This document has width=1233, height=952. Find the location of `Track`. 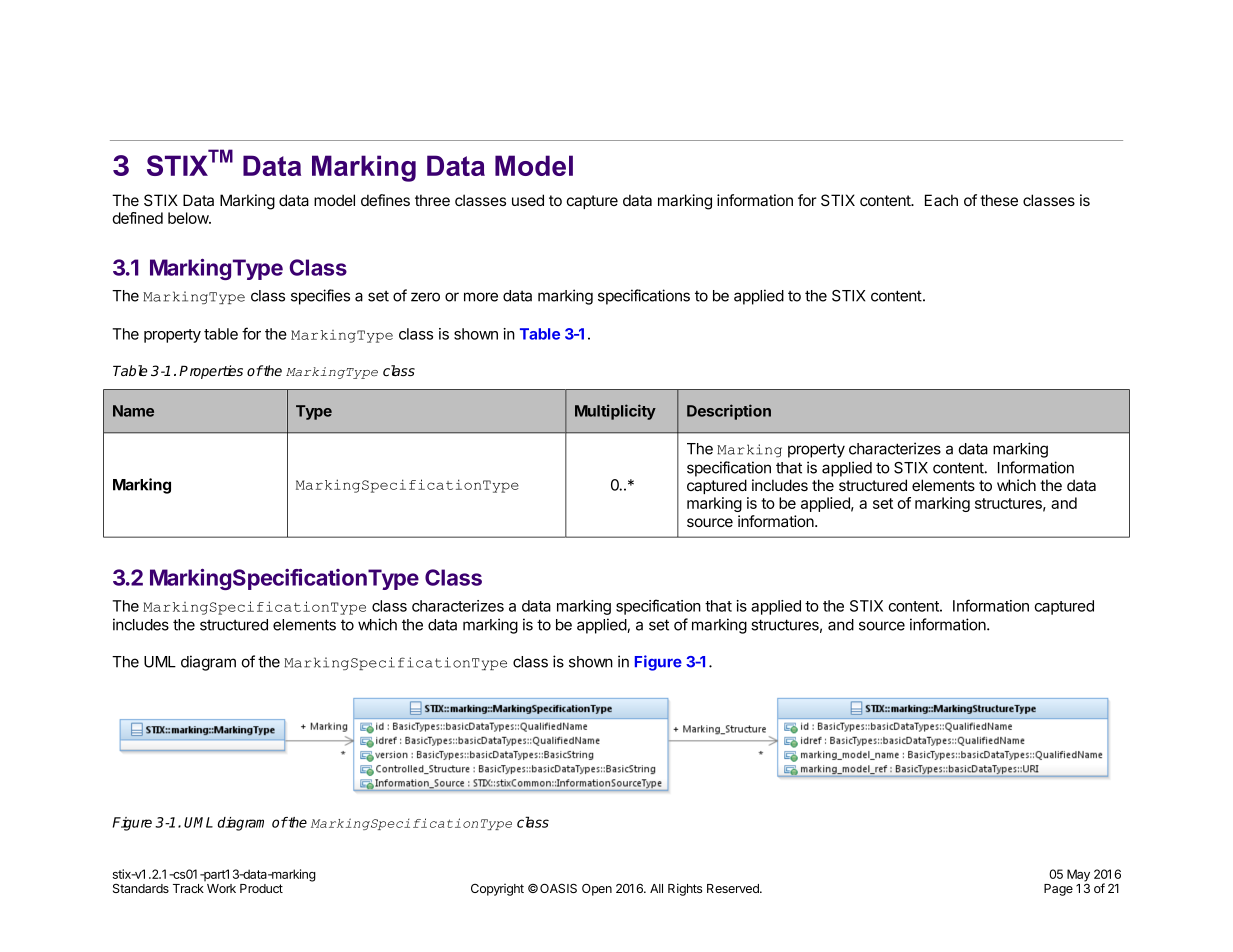

Track is located at coordinates (188, 888).
